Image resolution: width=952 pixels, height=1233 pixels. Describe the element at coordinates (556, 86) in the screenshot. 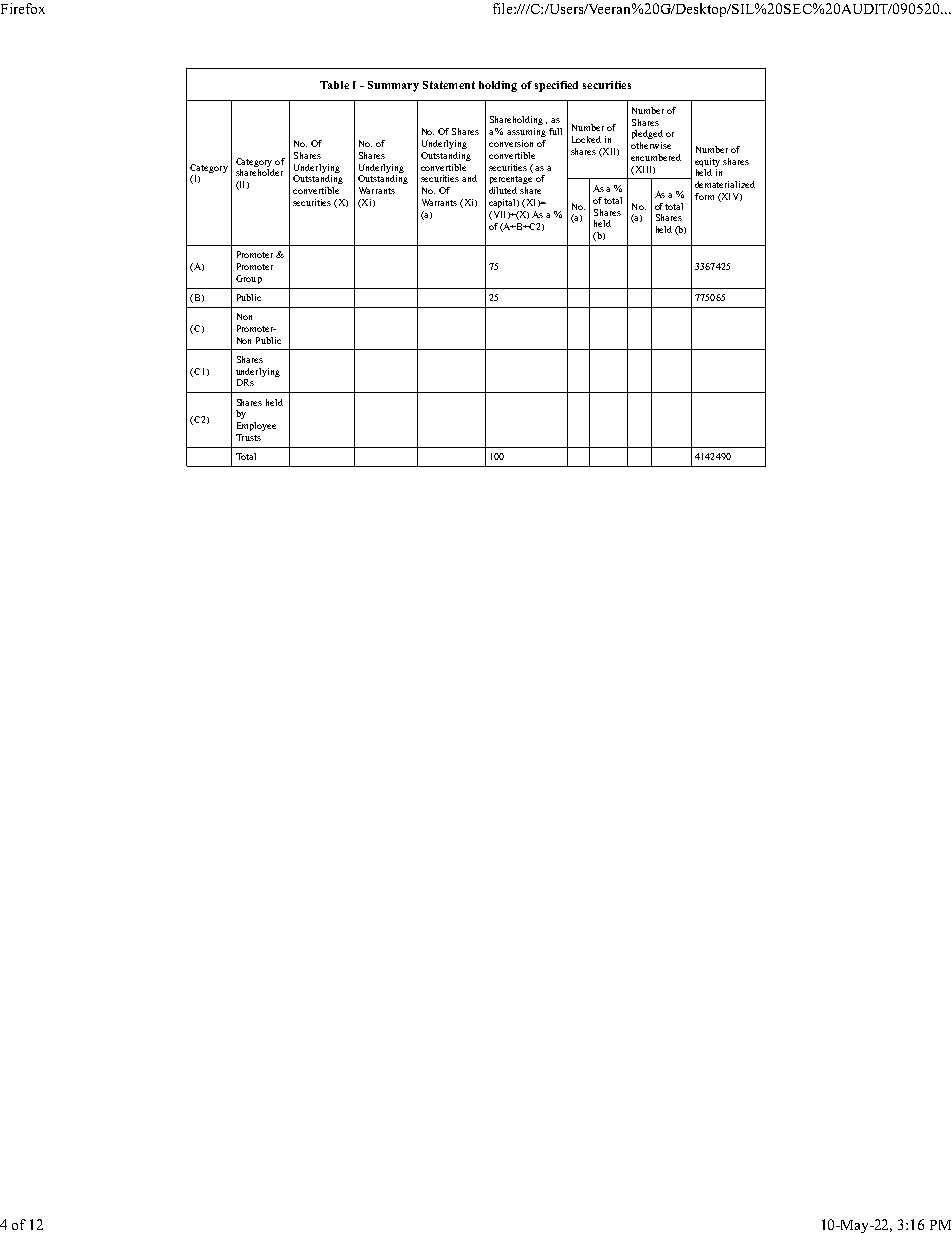

I see `specified` at that location.
